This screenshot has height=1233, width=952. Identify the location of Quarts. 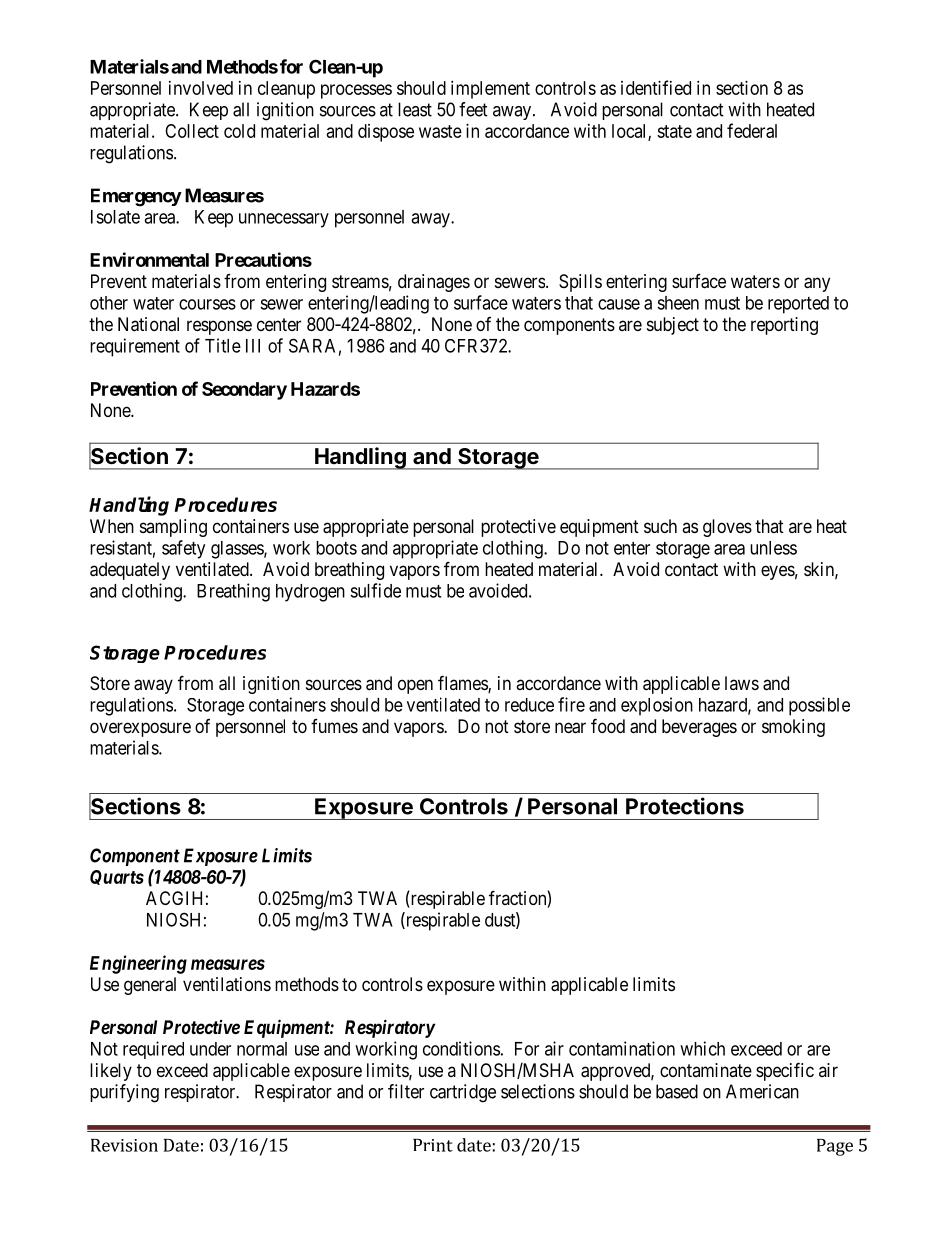
(117, 877).
